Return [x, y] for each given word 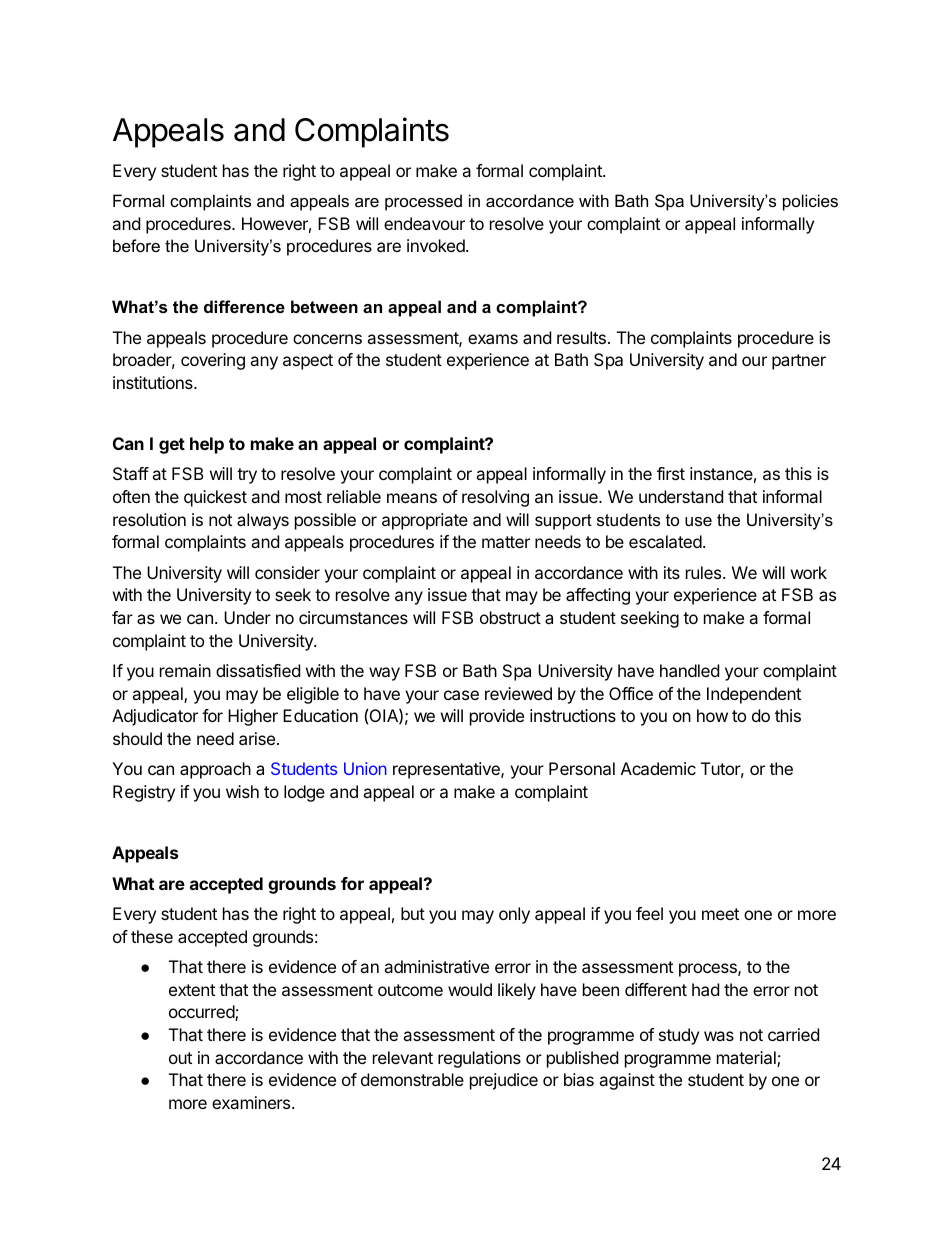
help [207, 445]
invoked [437, 245]
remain [185, 670]
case [461, 695]
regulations [479, 1059]
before [136, 245]
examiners [252, 1102]
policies [810, 202]
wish [242, 791]
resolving [495, 498]
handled [689, 670]
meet [720, 914]
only [514, 915]
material [747, 1059]
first [671, 473]
